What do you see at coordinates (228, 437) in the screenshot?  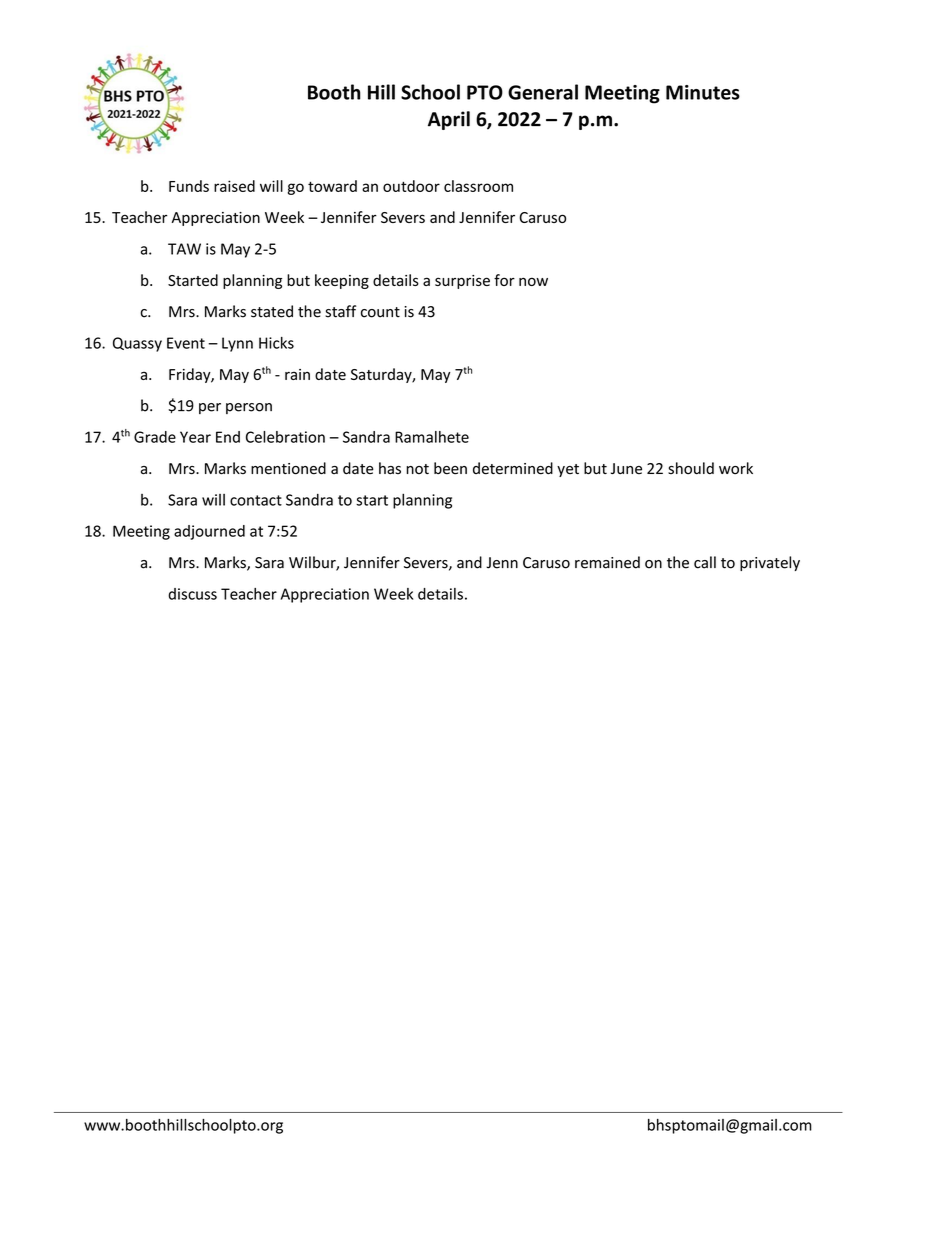 I see `End` at bounding box center [228, 437].
